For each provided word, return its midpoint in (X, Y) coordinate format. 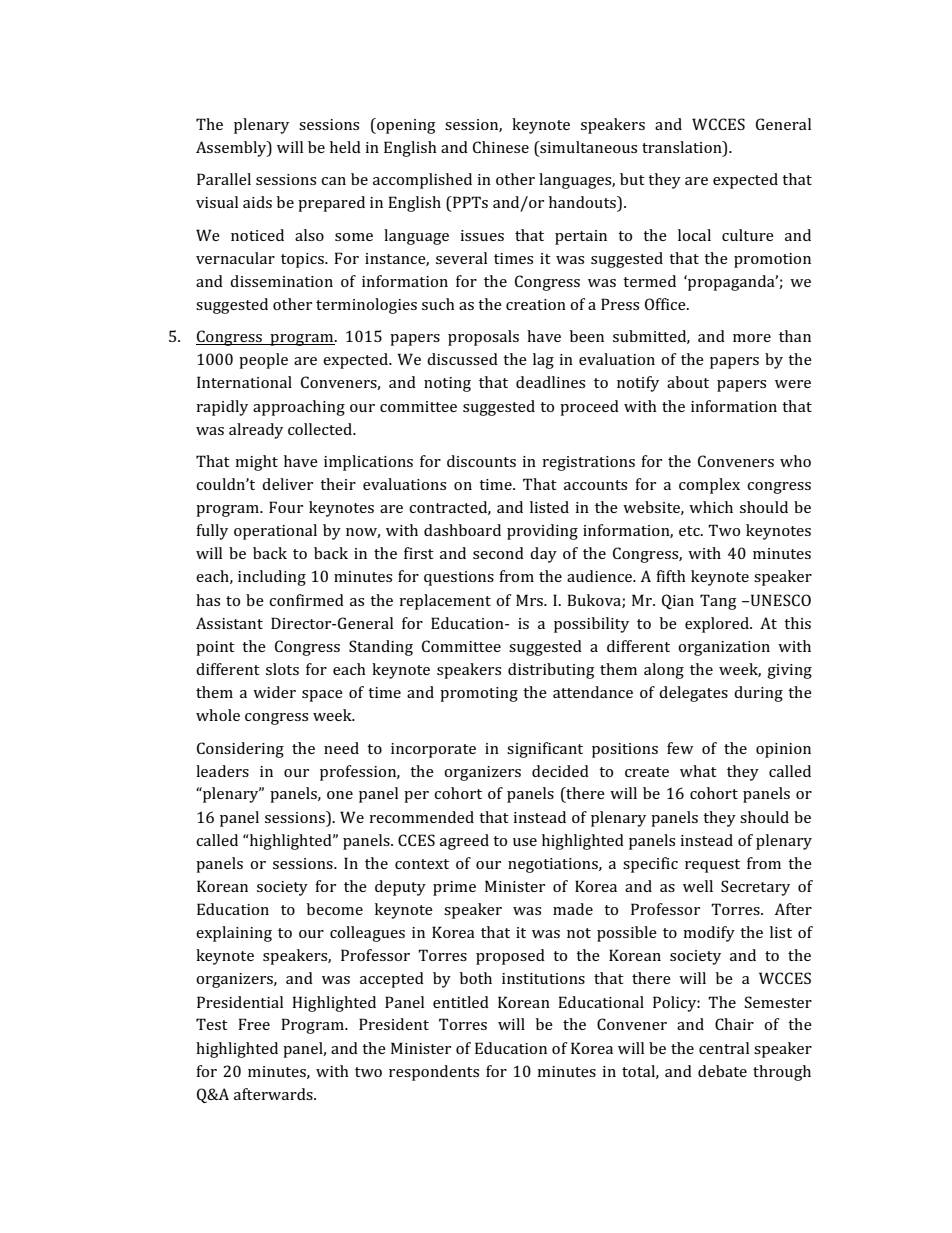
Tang (718, 602)
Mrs (530, 600)
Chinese (501, 147)
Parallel (224, 179)
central (724, 1048)
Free (254, 1024)
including (272, 578)
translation (683, 147)
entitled (461, 1002)
